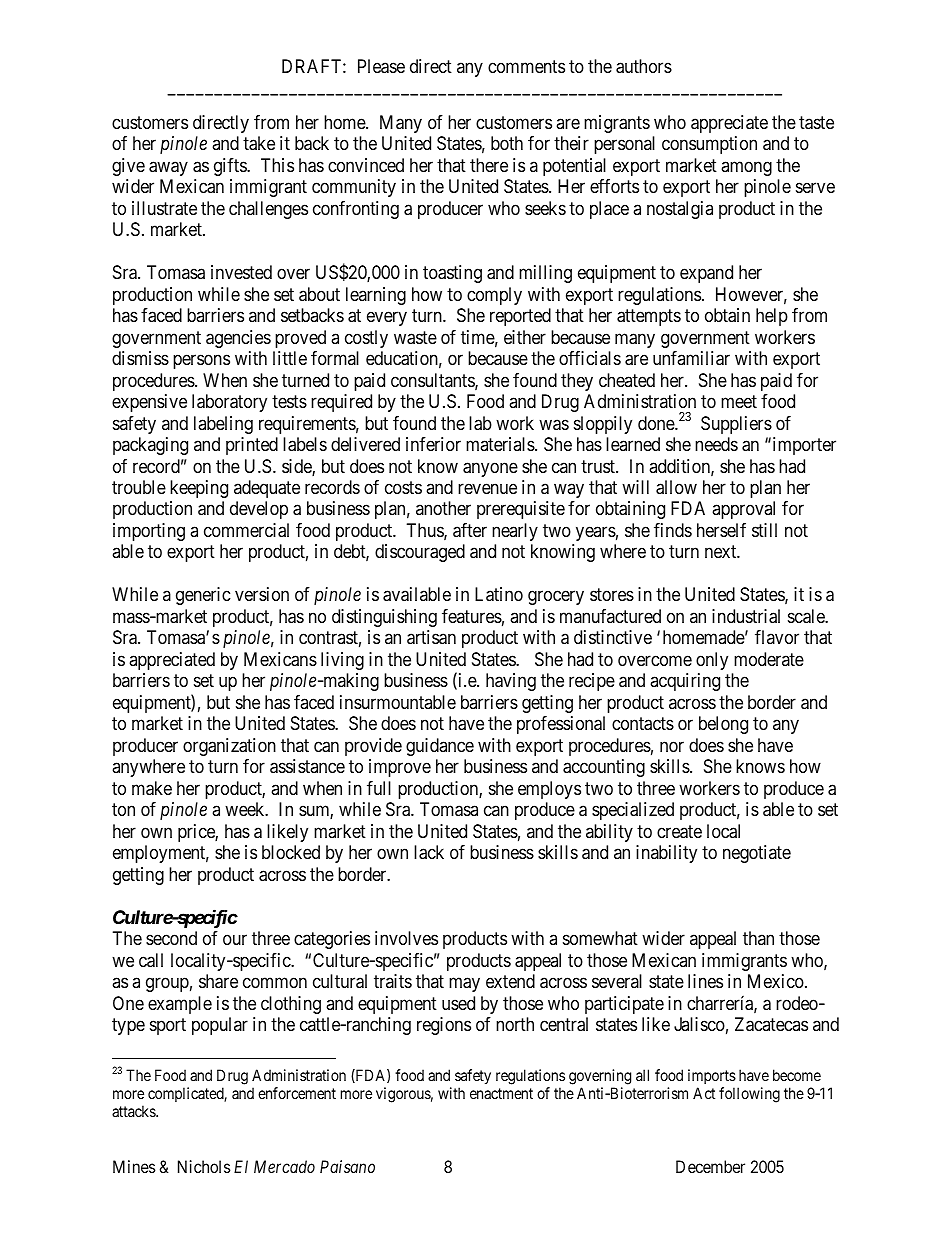 This screenshot has width=952, height=1233. What do you see at coordinates (709, 145) in the screenshot?
I see `consumption` at bounding box center [709, 145].
